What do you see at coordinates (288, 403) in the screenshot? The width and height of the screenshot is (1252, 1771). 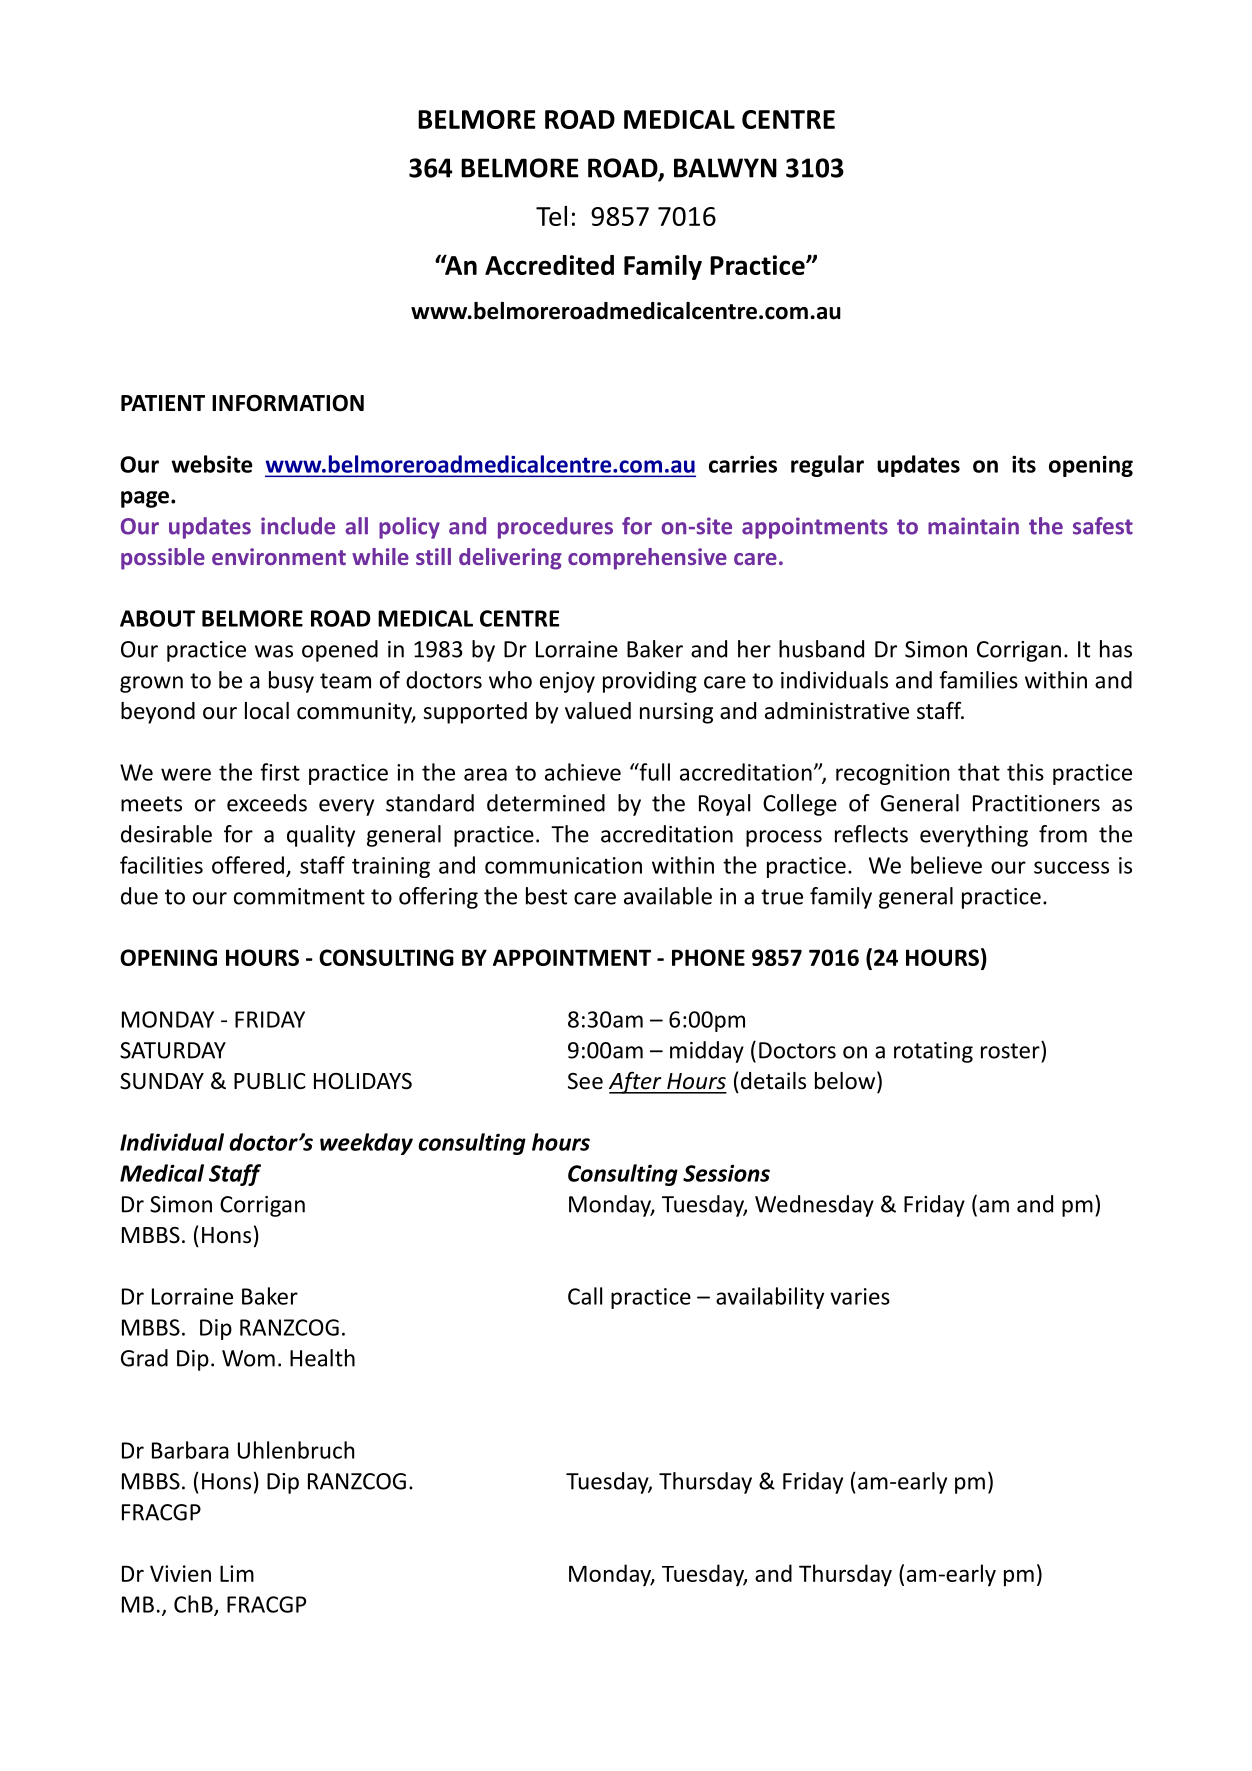 I see `INFORMATION` at bounding box center [288, 403].
